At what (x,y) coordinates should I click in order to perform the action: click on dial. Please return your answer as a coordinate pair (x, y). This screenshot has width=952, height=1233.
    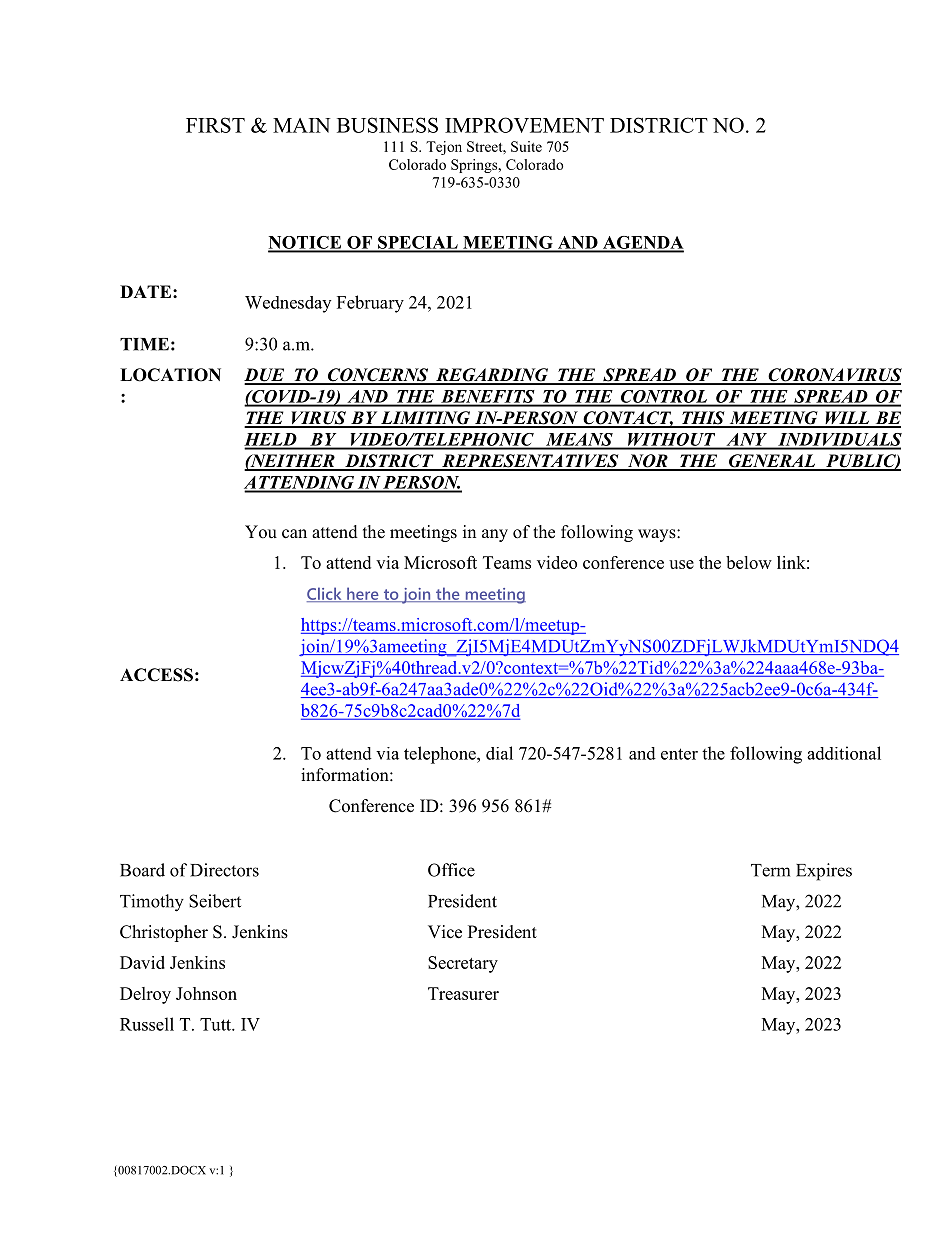
    Looking at the image, I should click on (499, 753).
